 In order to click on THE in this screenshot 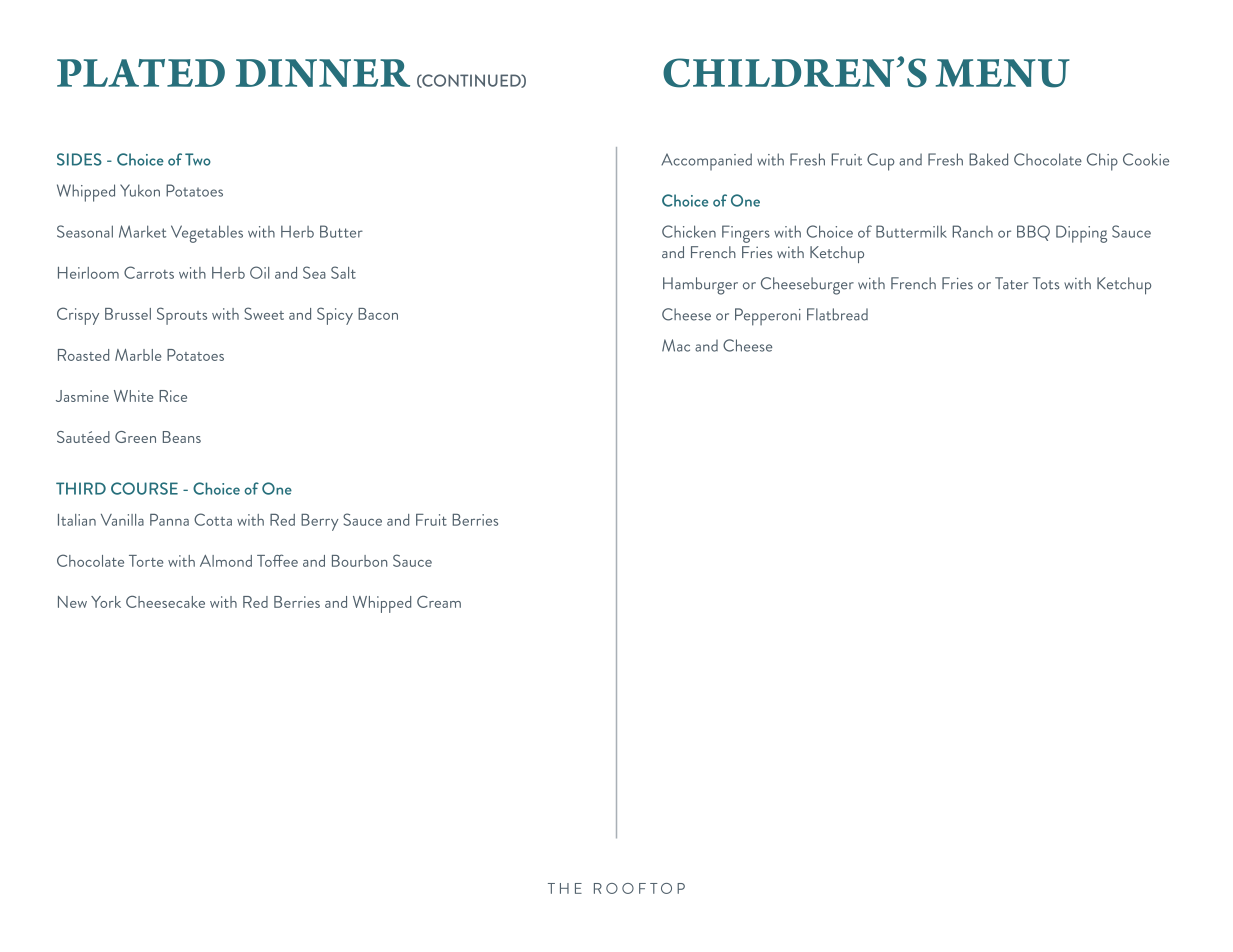, I will do `click(565, 888)`.
